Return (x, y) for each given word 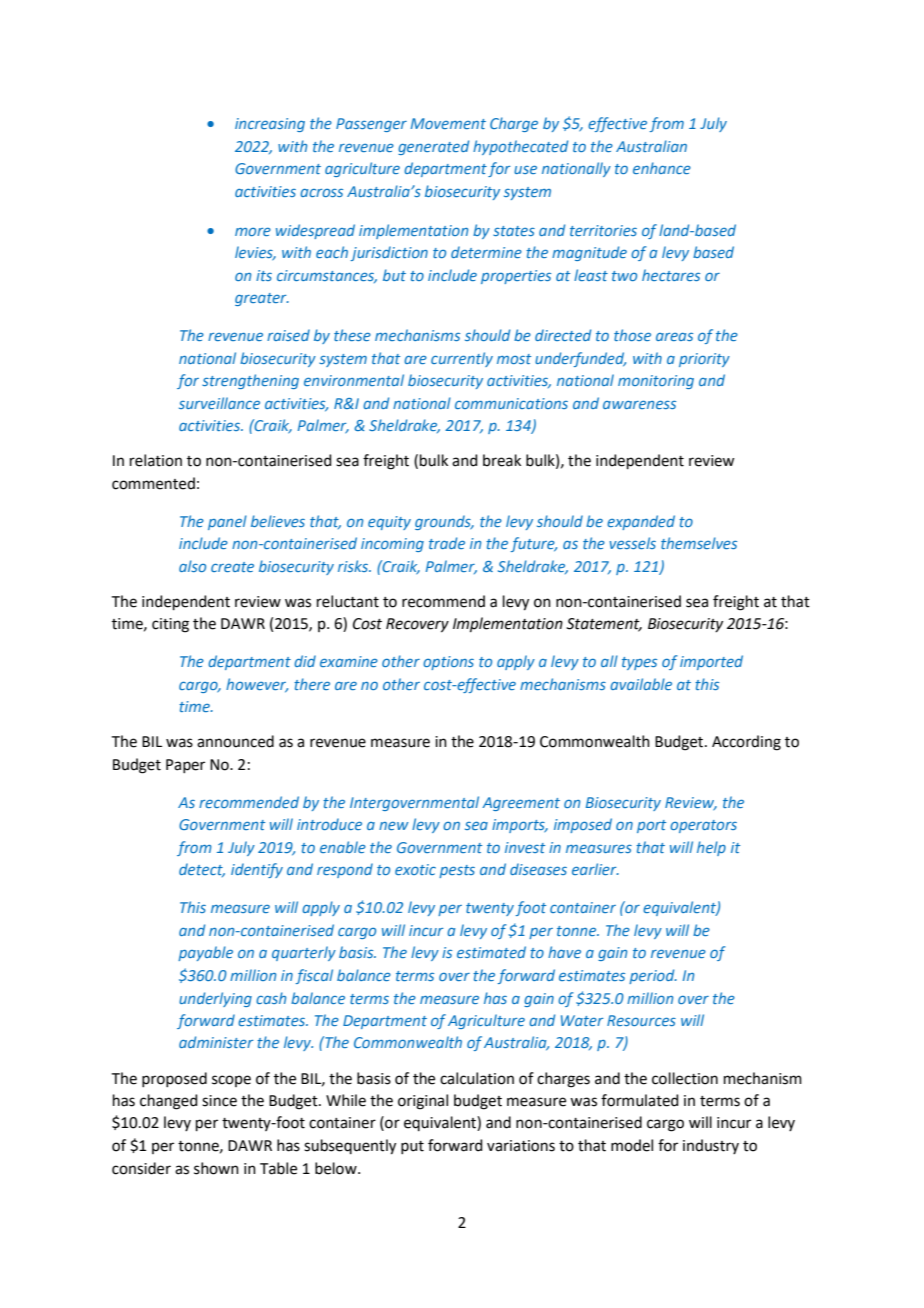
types (639, 663)
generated (433, 147)
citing (170, 625)
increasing (270, 125)
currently (462, 359)
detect (202, 870)
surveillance (219, 403)
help (711, 848)
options (448, 663)
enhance (662, 168)
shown (216, 1168)
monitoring (656, 382)
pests (457, 871)
